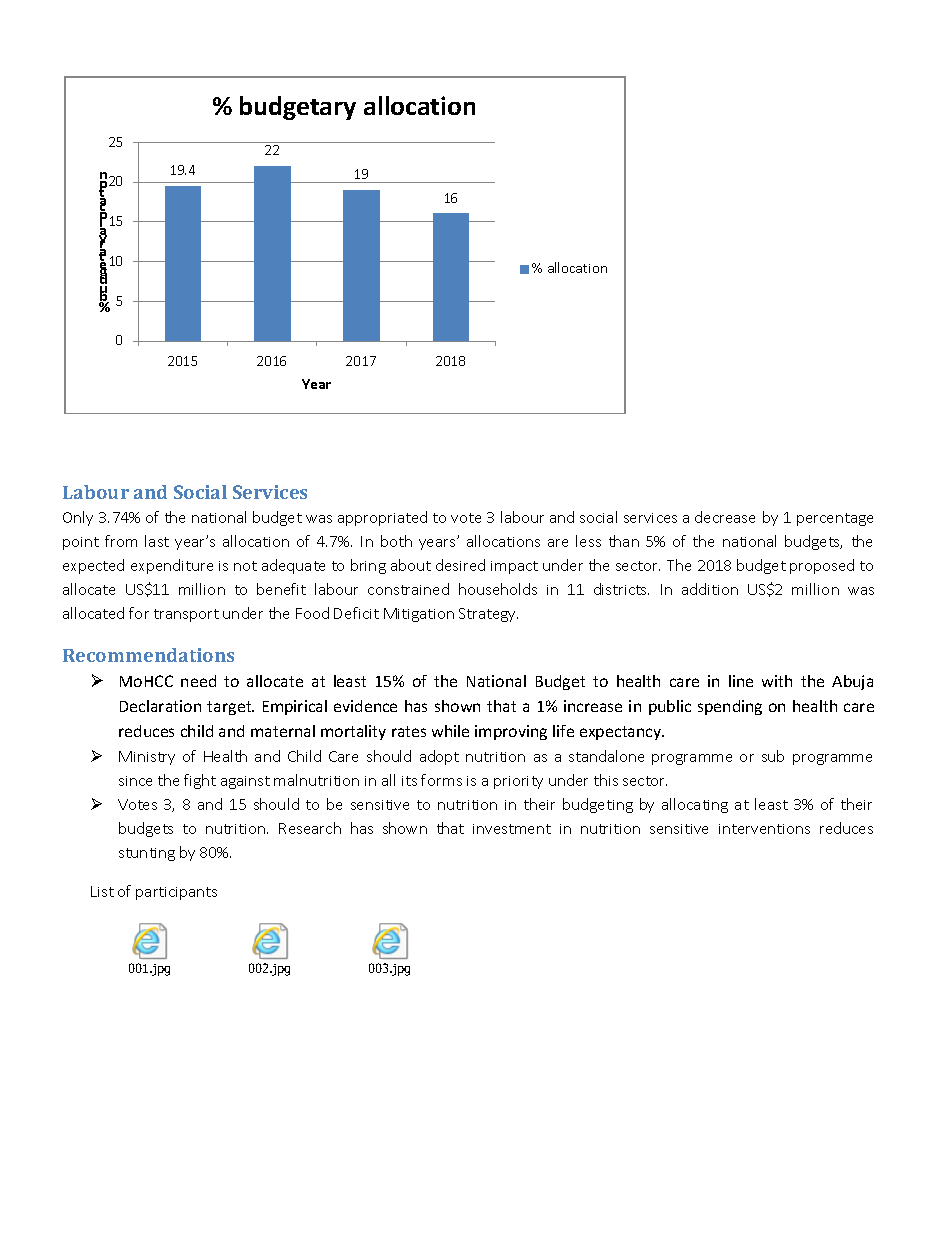 This screenshot has width=952, height=1233. Describe the element at coordinates (396, 541) in the screenshot. I see `both` at that location.
